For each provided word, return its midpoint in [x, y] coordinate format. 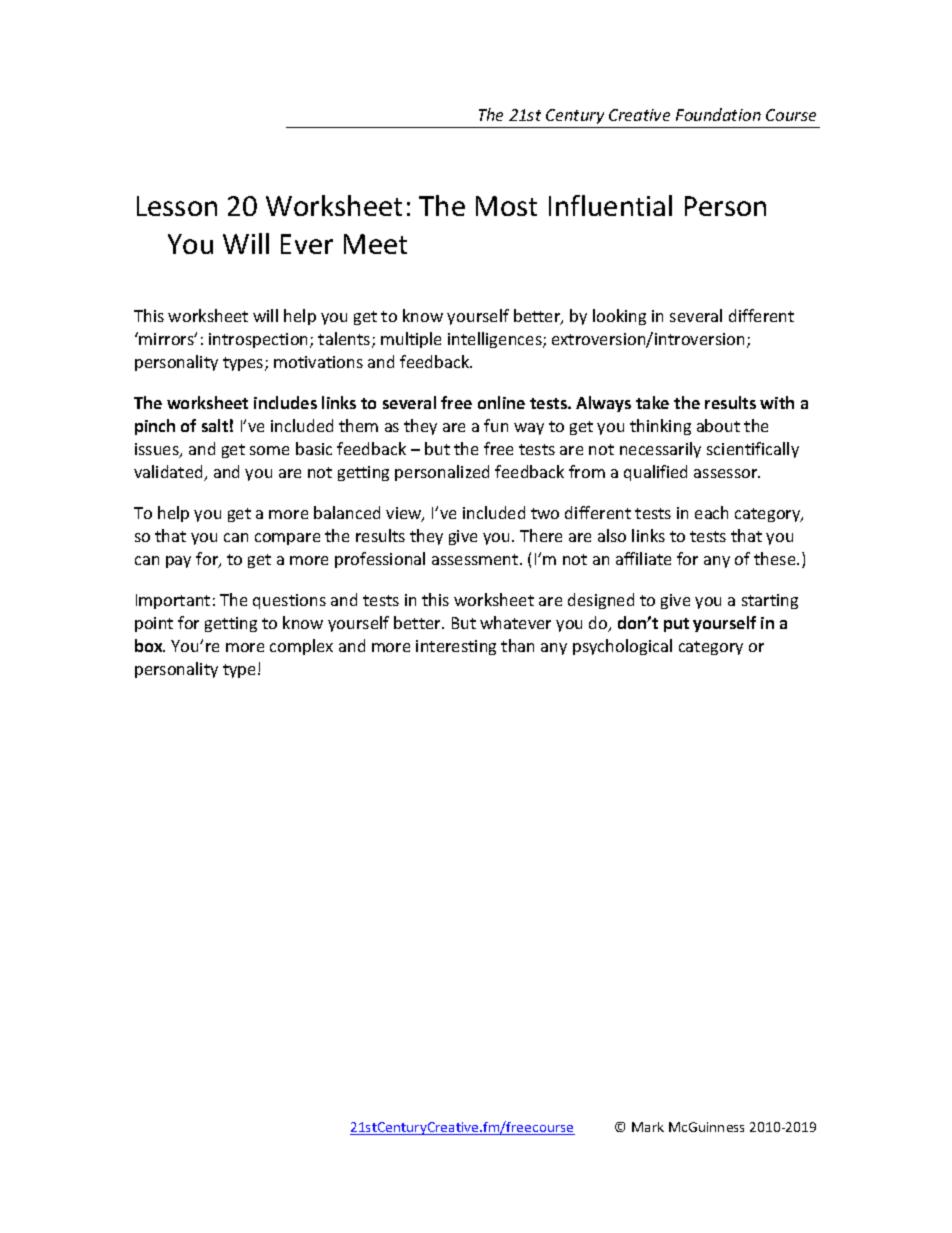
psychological [622, 647]
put [676, 625]
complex [301, 647]
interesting [456, 647]
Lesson [177, 206]
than [517, 645]
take [652, 402]
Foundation [718, 114]
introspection [260, 340]
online [501, 402]
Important [173, 601]
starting [770, 601]
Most [506, 206]
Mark [648, 1127]
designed [601, 601]
